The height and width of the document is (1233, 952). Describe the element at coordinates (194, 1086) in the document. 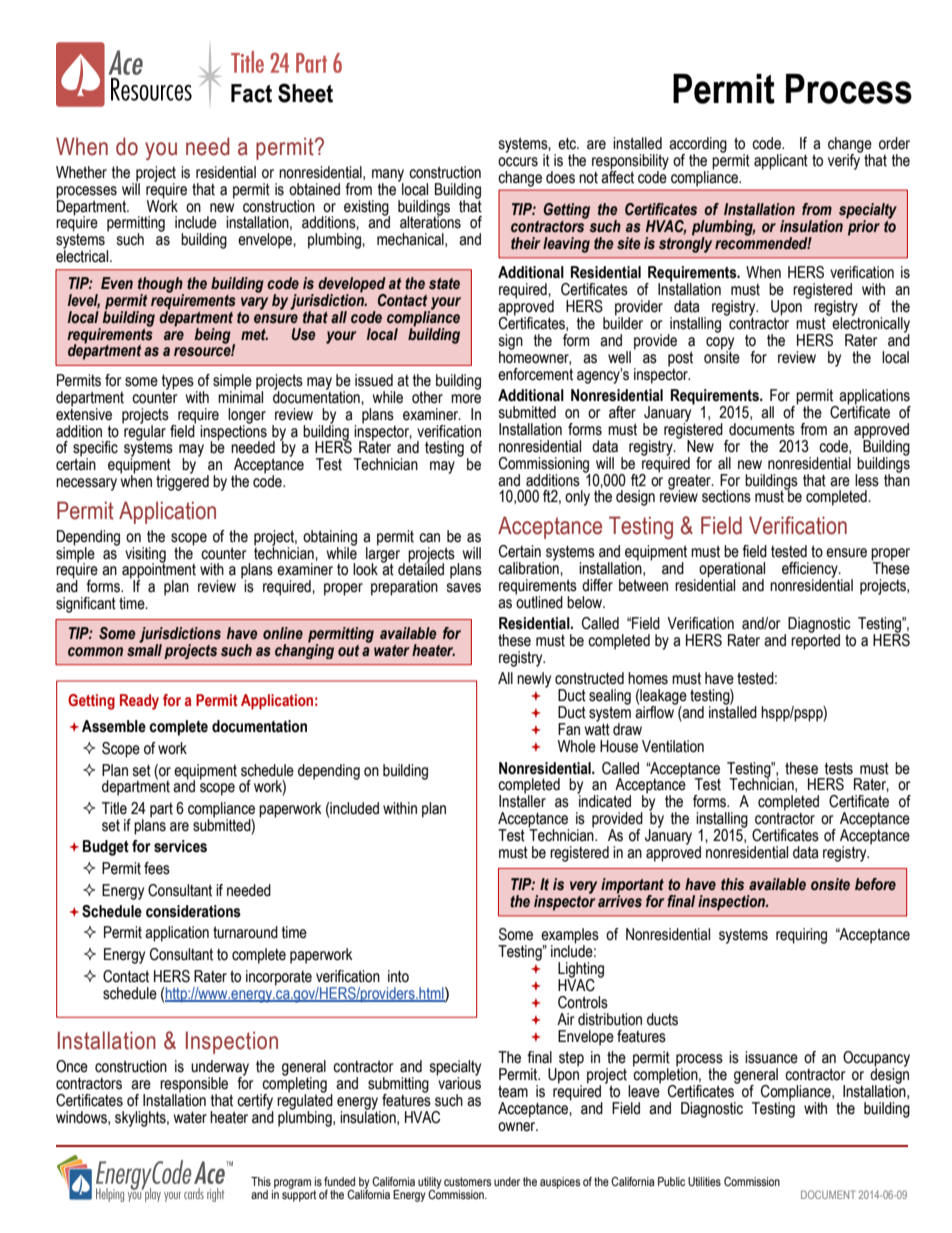

I see `responsible` at that location.
